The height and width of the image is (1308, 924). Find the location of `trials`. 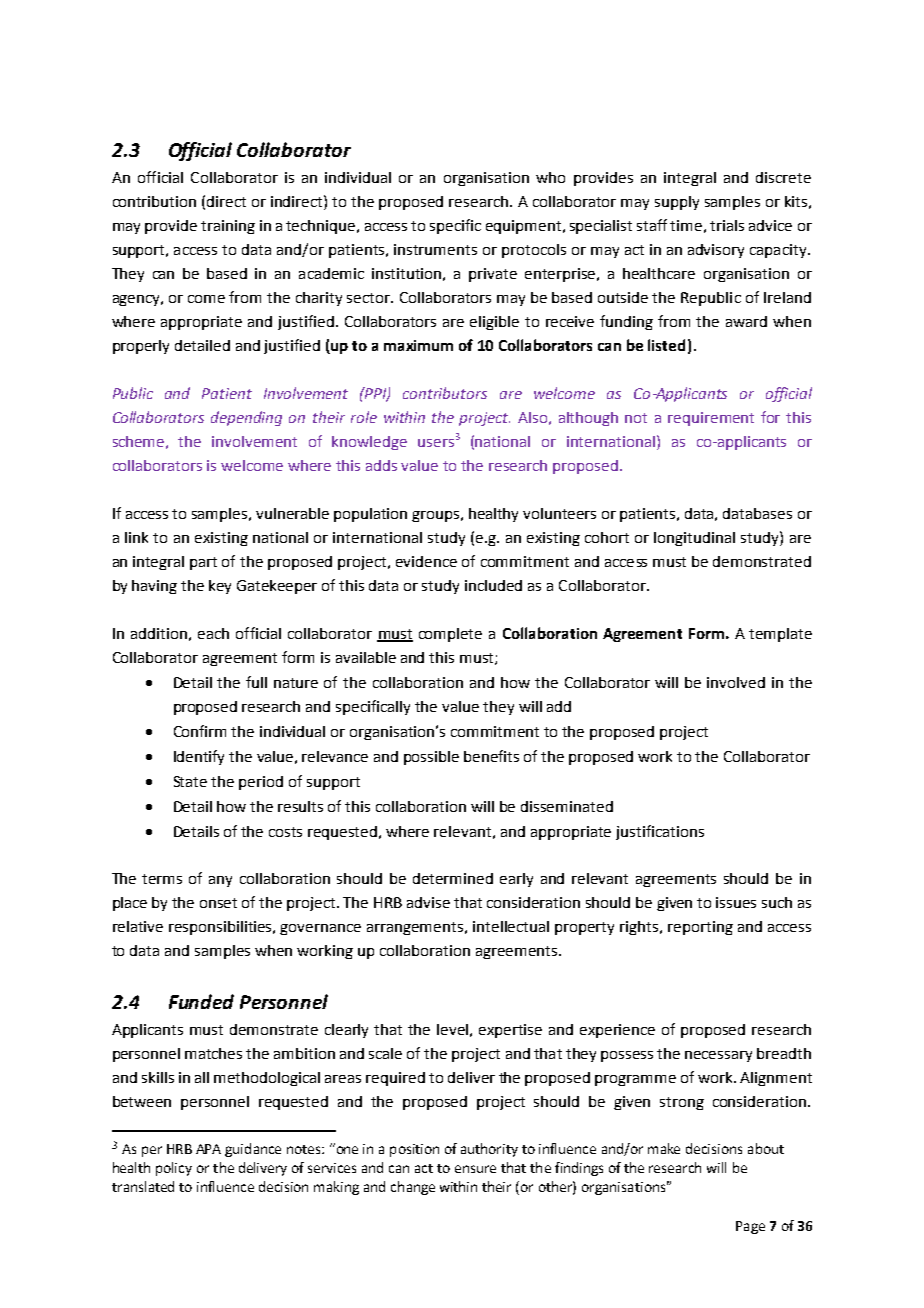

trials is located at coordinates (727, 225).
